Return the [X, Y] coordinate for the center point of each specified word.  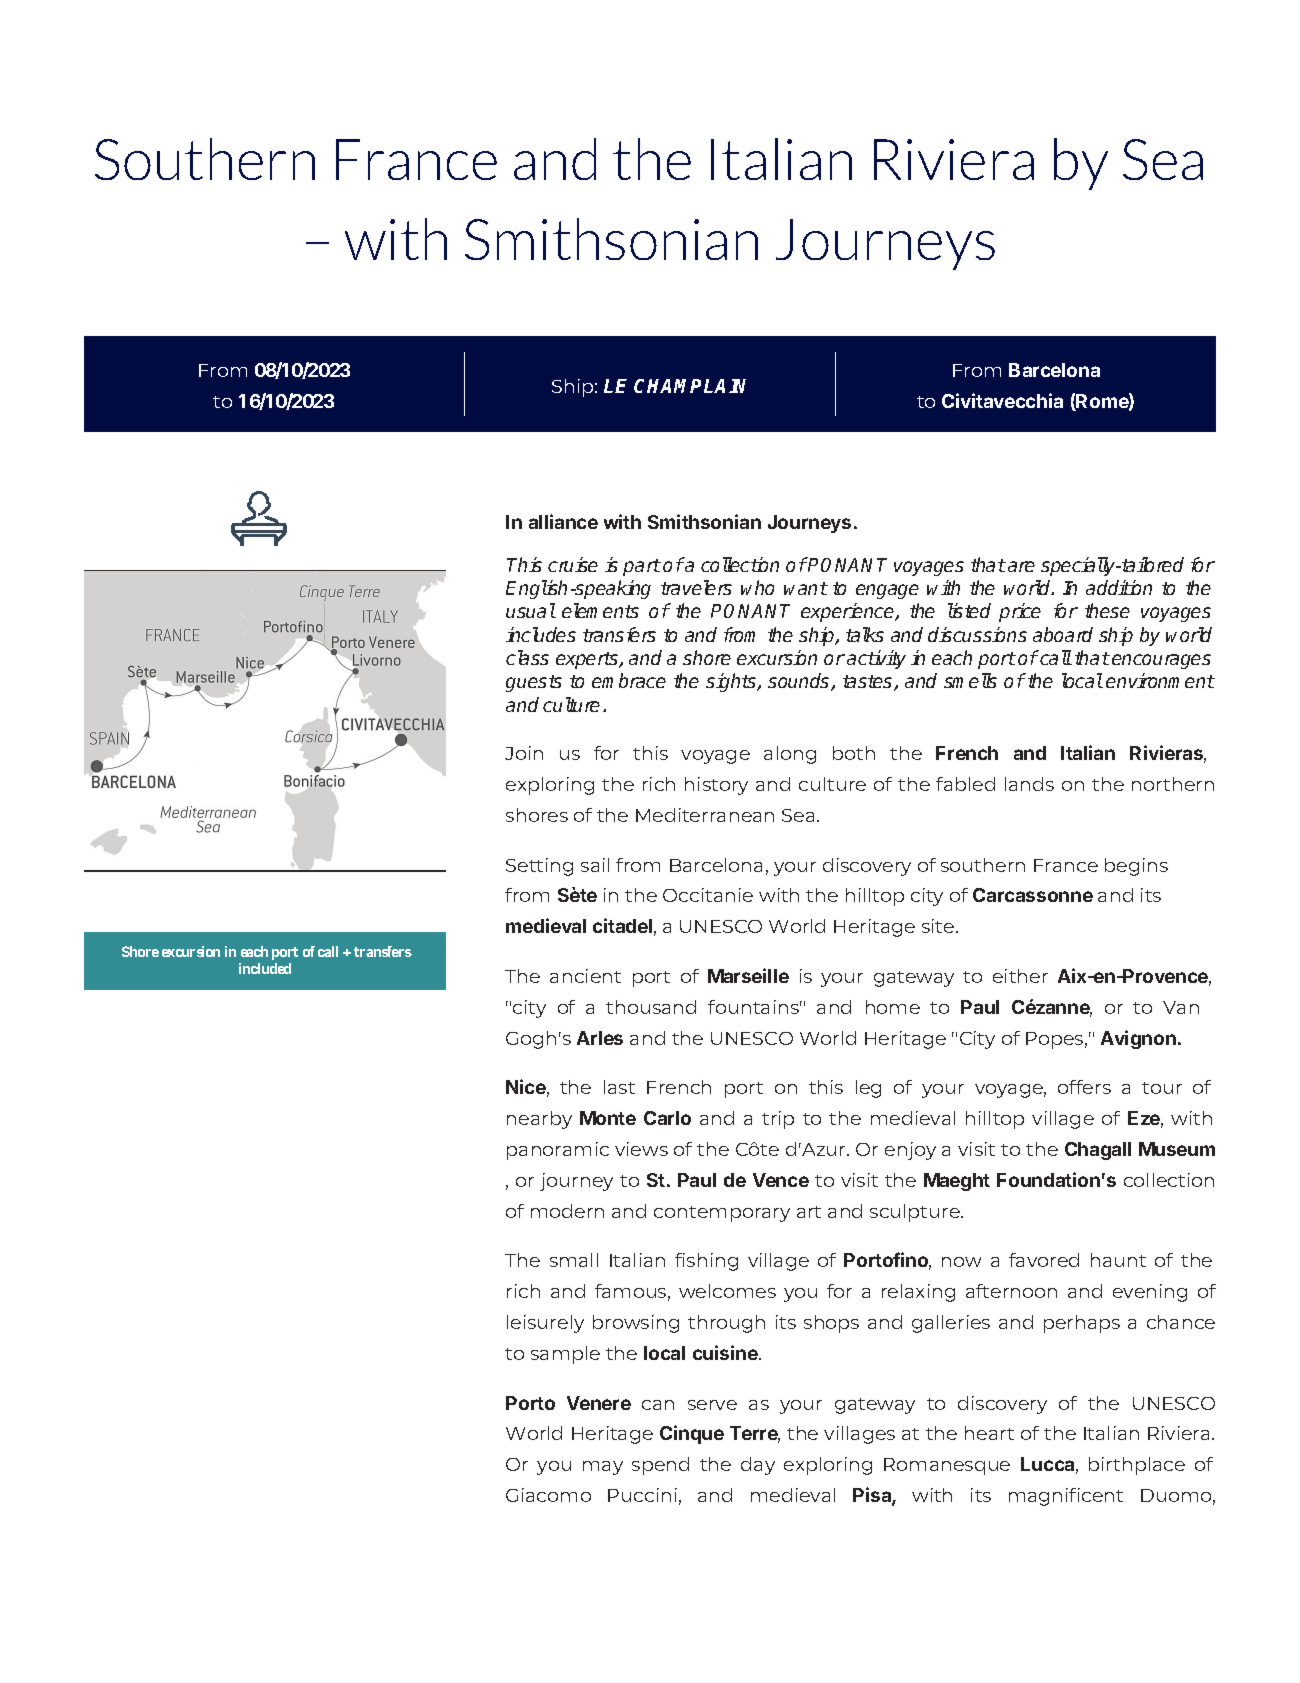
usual [531, 610]
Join [524, 753]
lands [1029, 784]
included [265, 968]
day [758, 1466]
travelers [696, 587]
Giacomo [548, 1495]
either [1020, 976]
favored [1044, 1260]
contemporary [722, 1214]
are [1021, 566]
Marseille [748, 975]
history [716, 786]
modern [567, 1211]
